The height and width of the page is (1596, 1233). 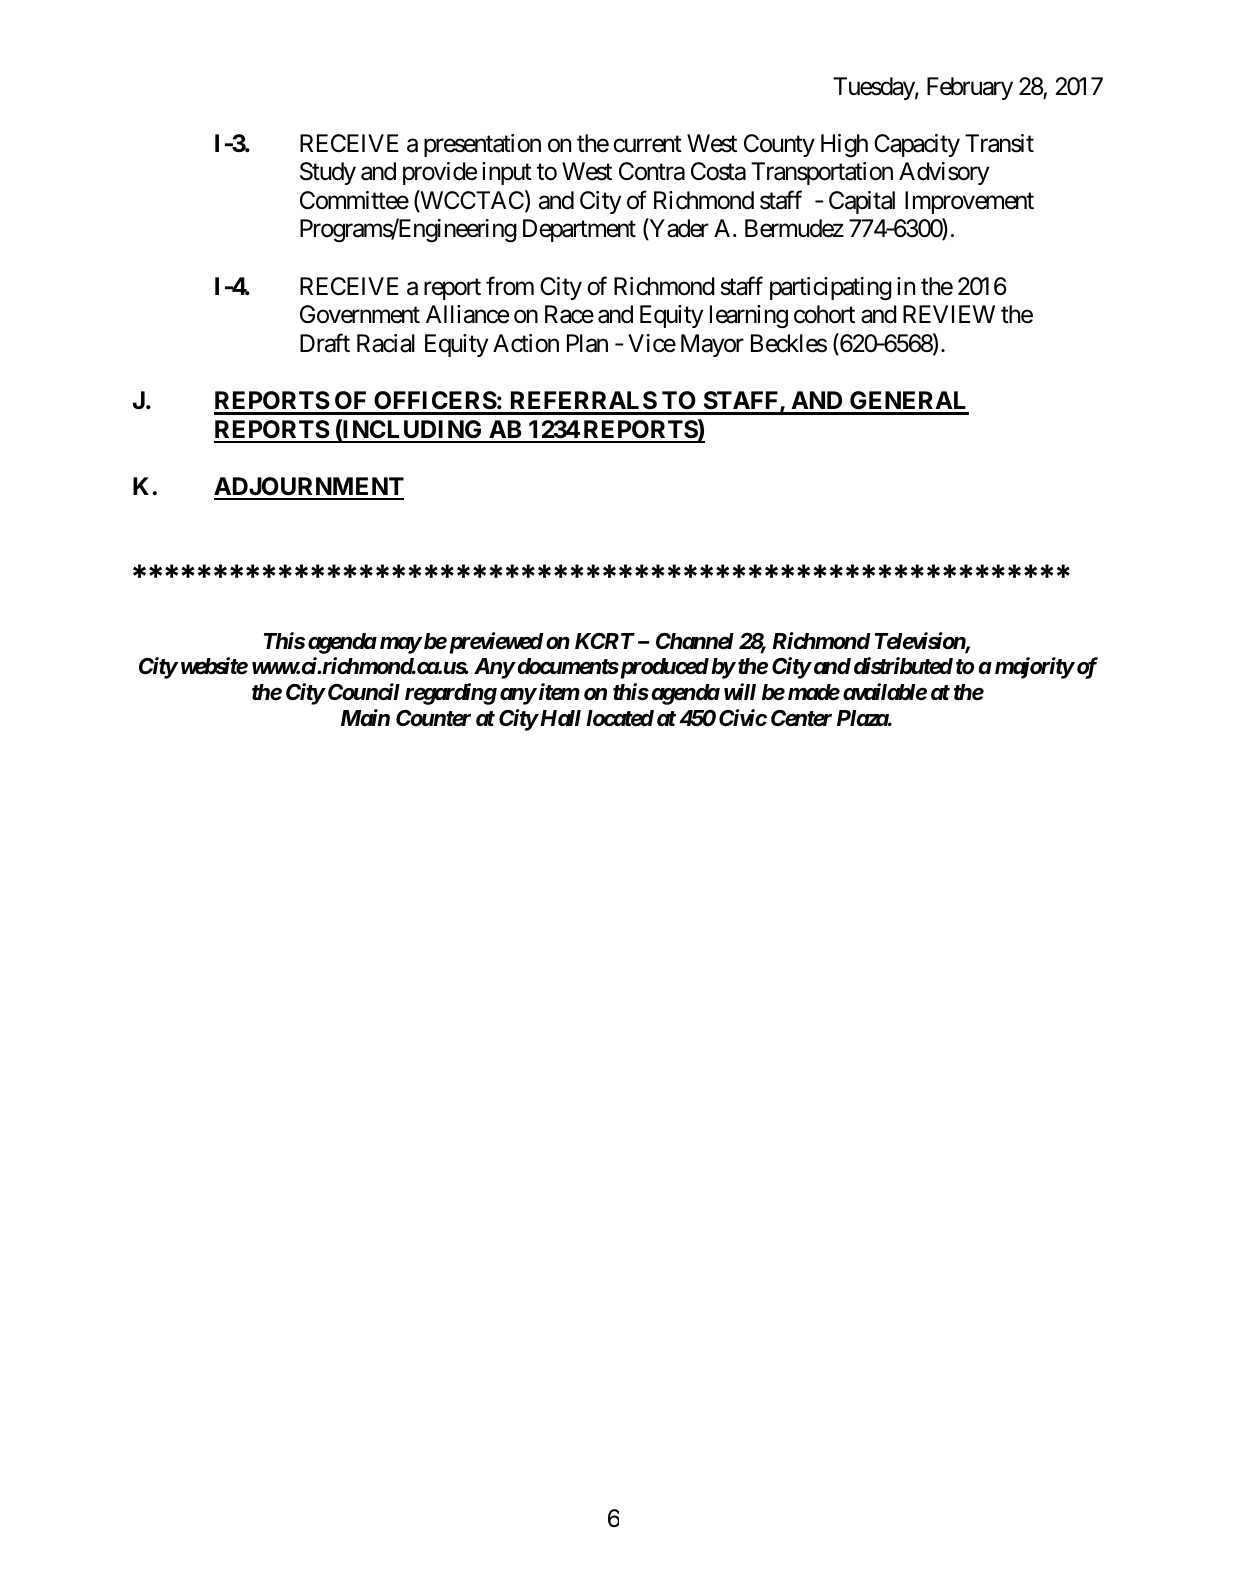 I want to click on Mayor, so click(x=712, y=345).
